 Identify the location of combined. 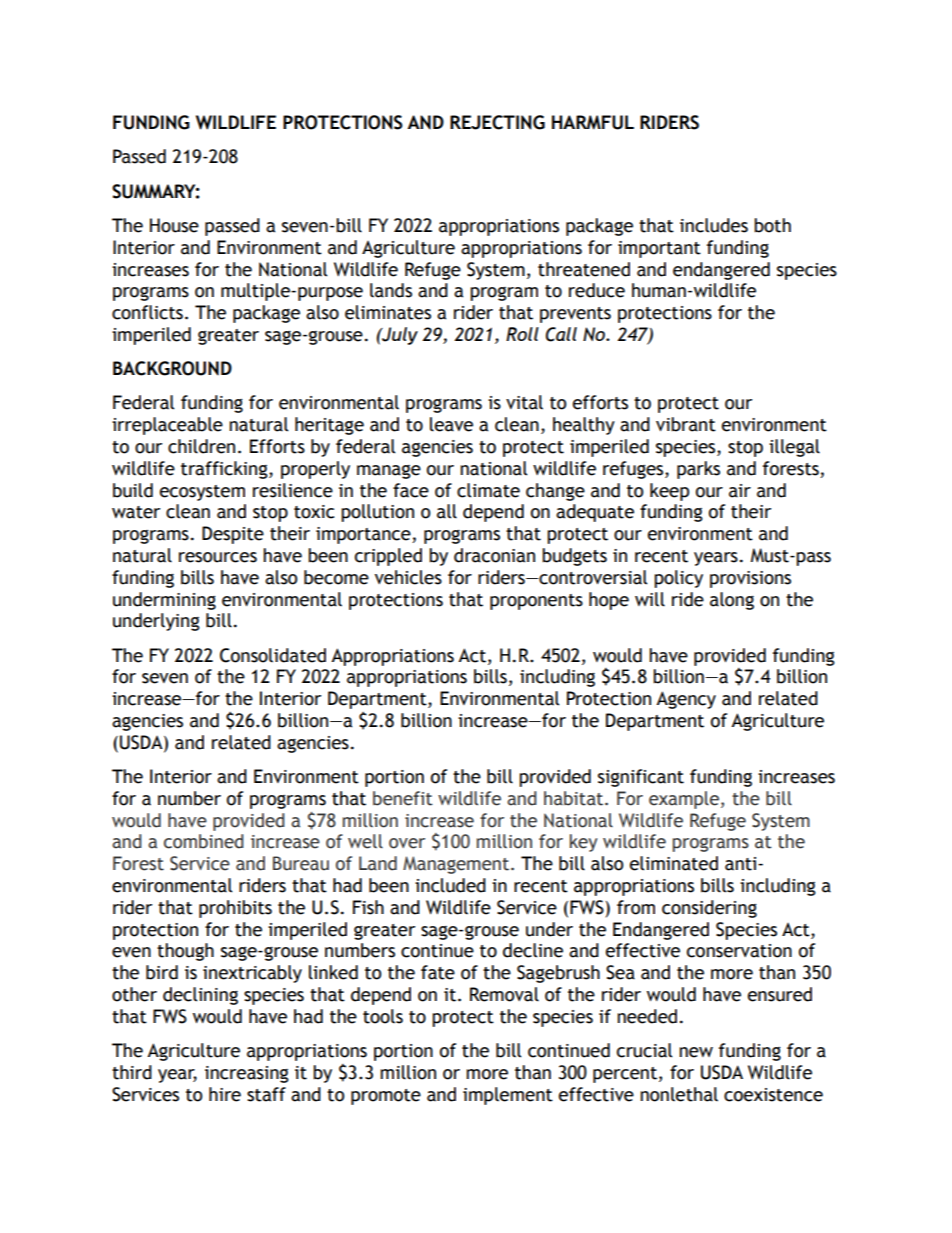
(204, 841).
